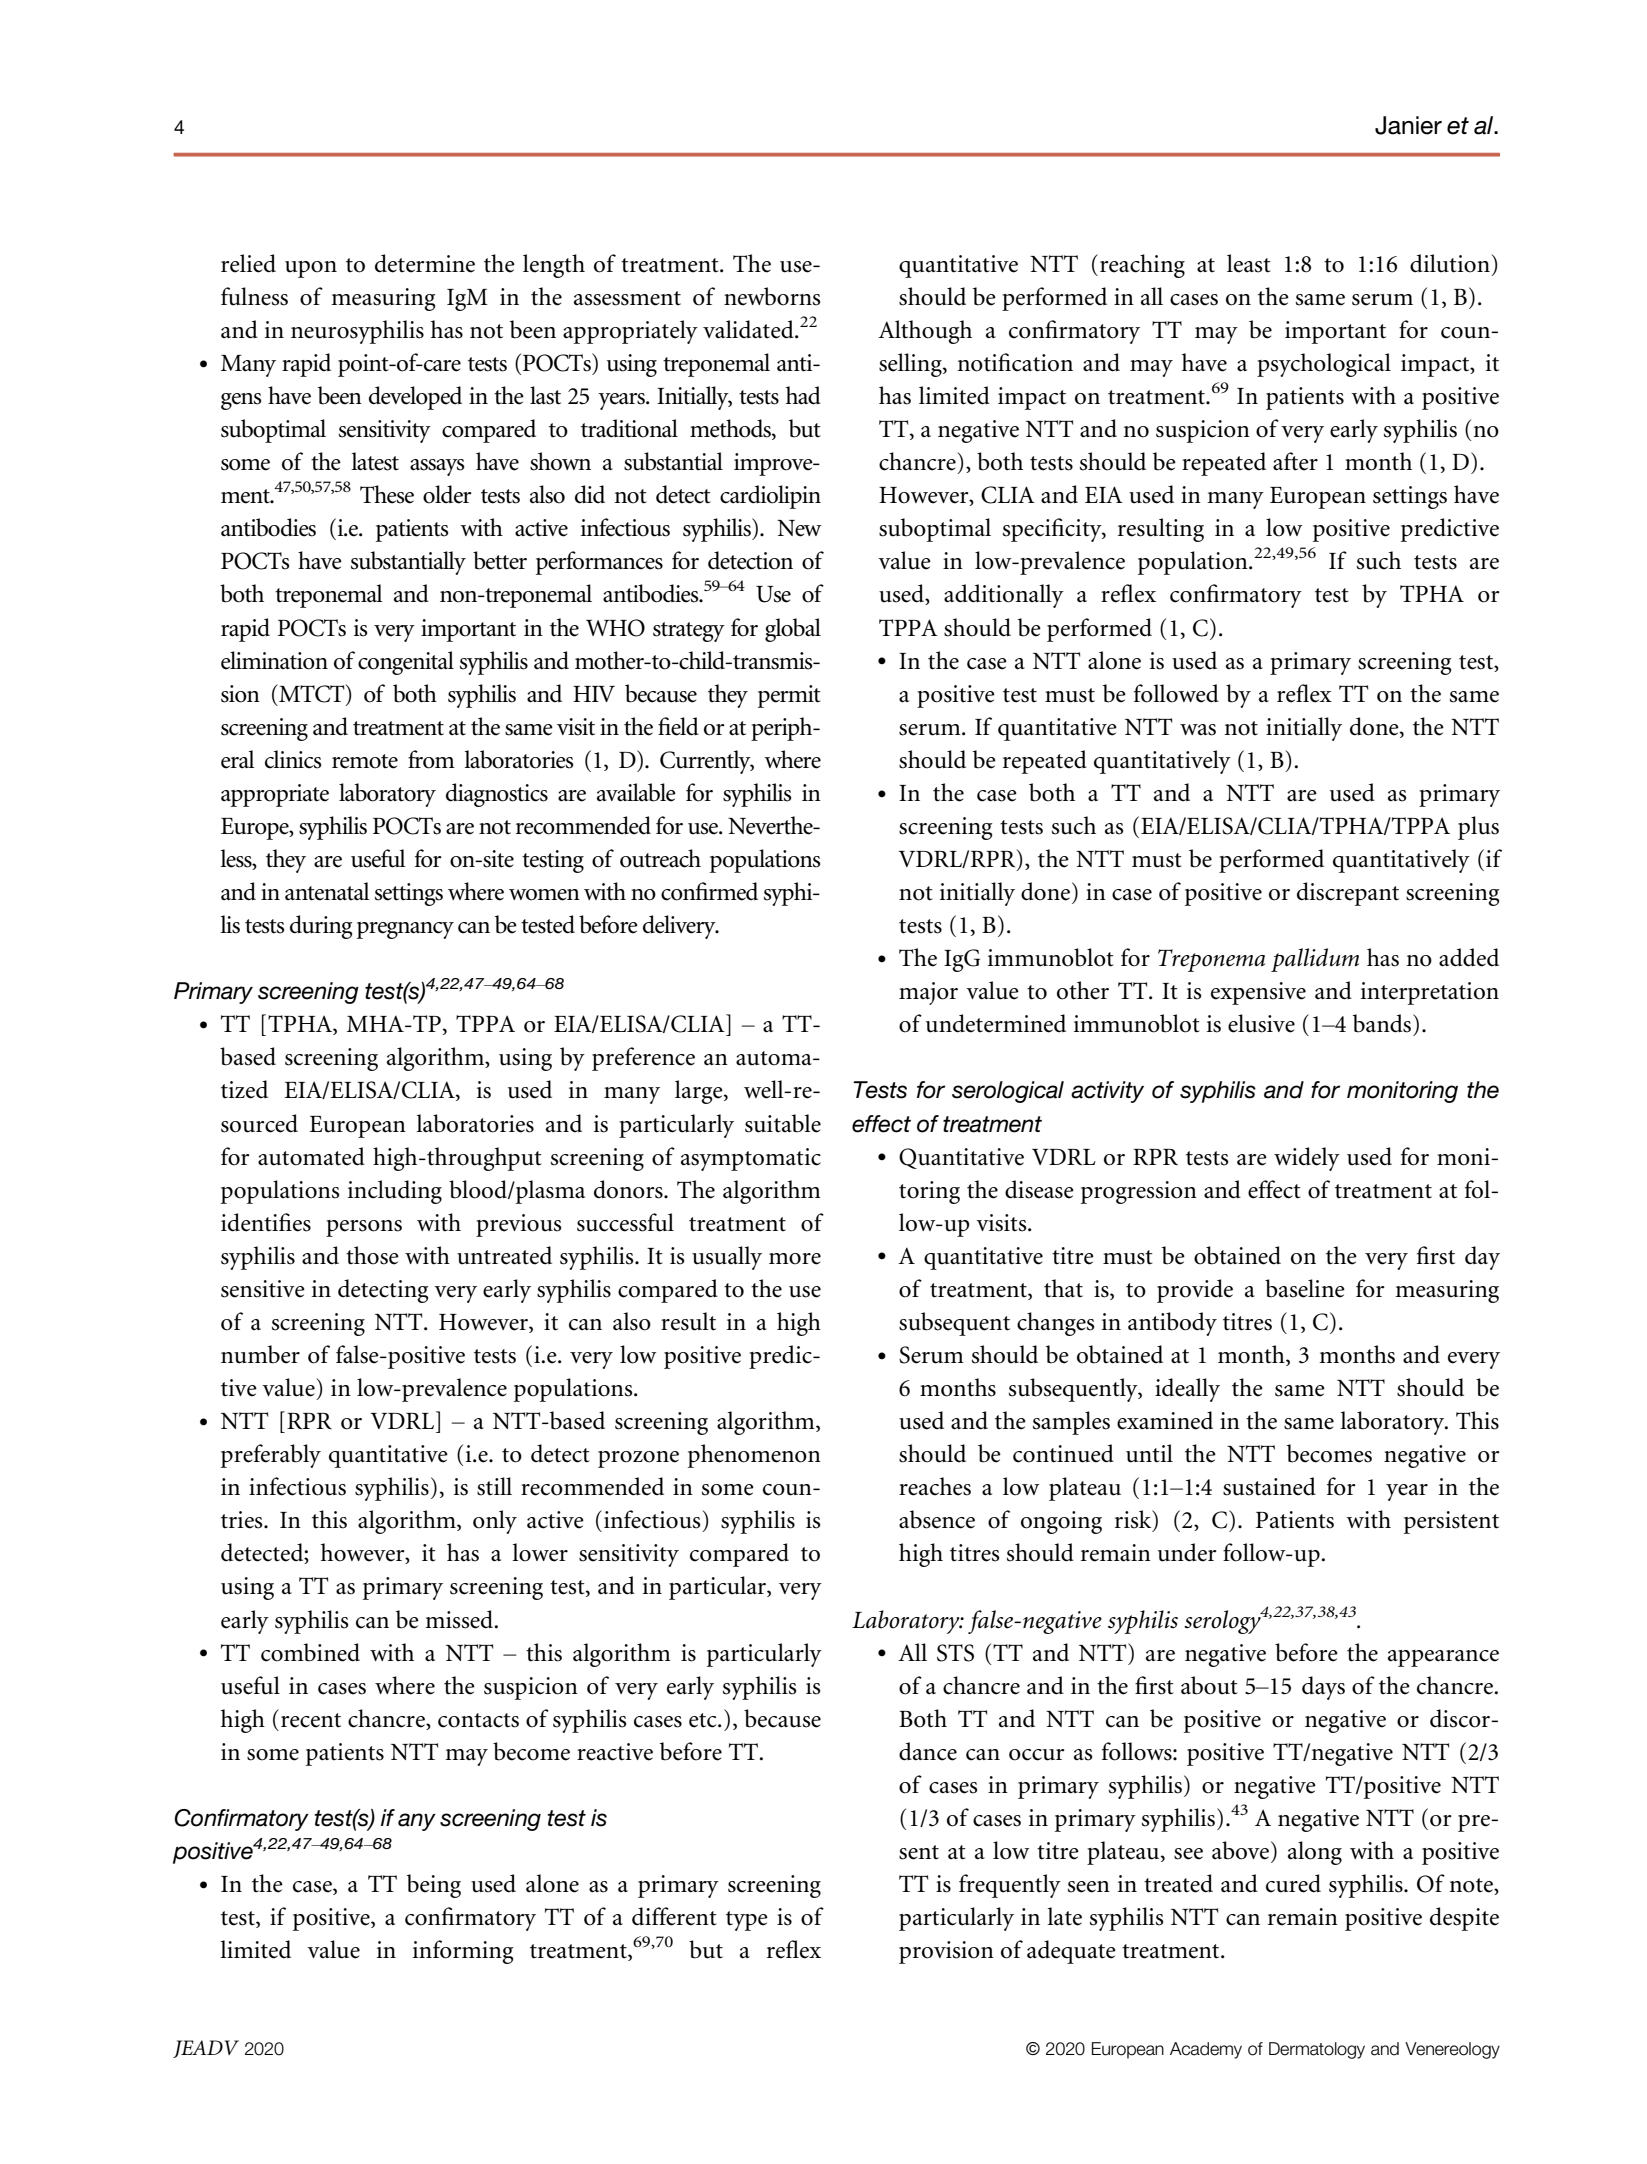 The height and width of the screenshot is (2164, 1647). Describe the element at coordinates (1324, 365) in the screenshot. I see `psychological` at that location.
